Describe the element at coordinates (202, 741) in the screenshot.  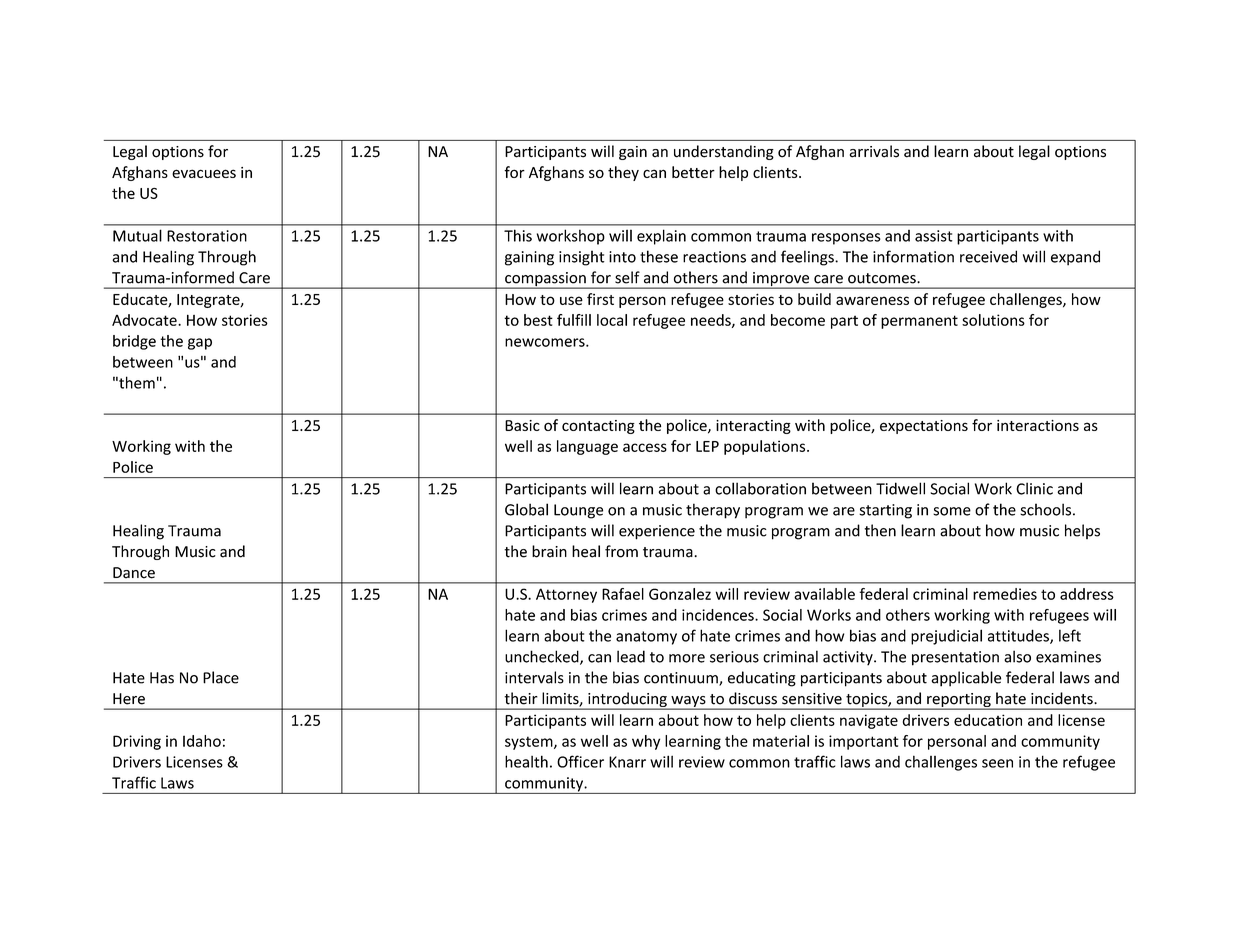
I see `Idaho` at that location.
